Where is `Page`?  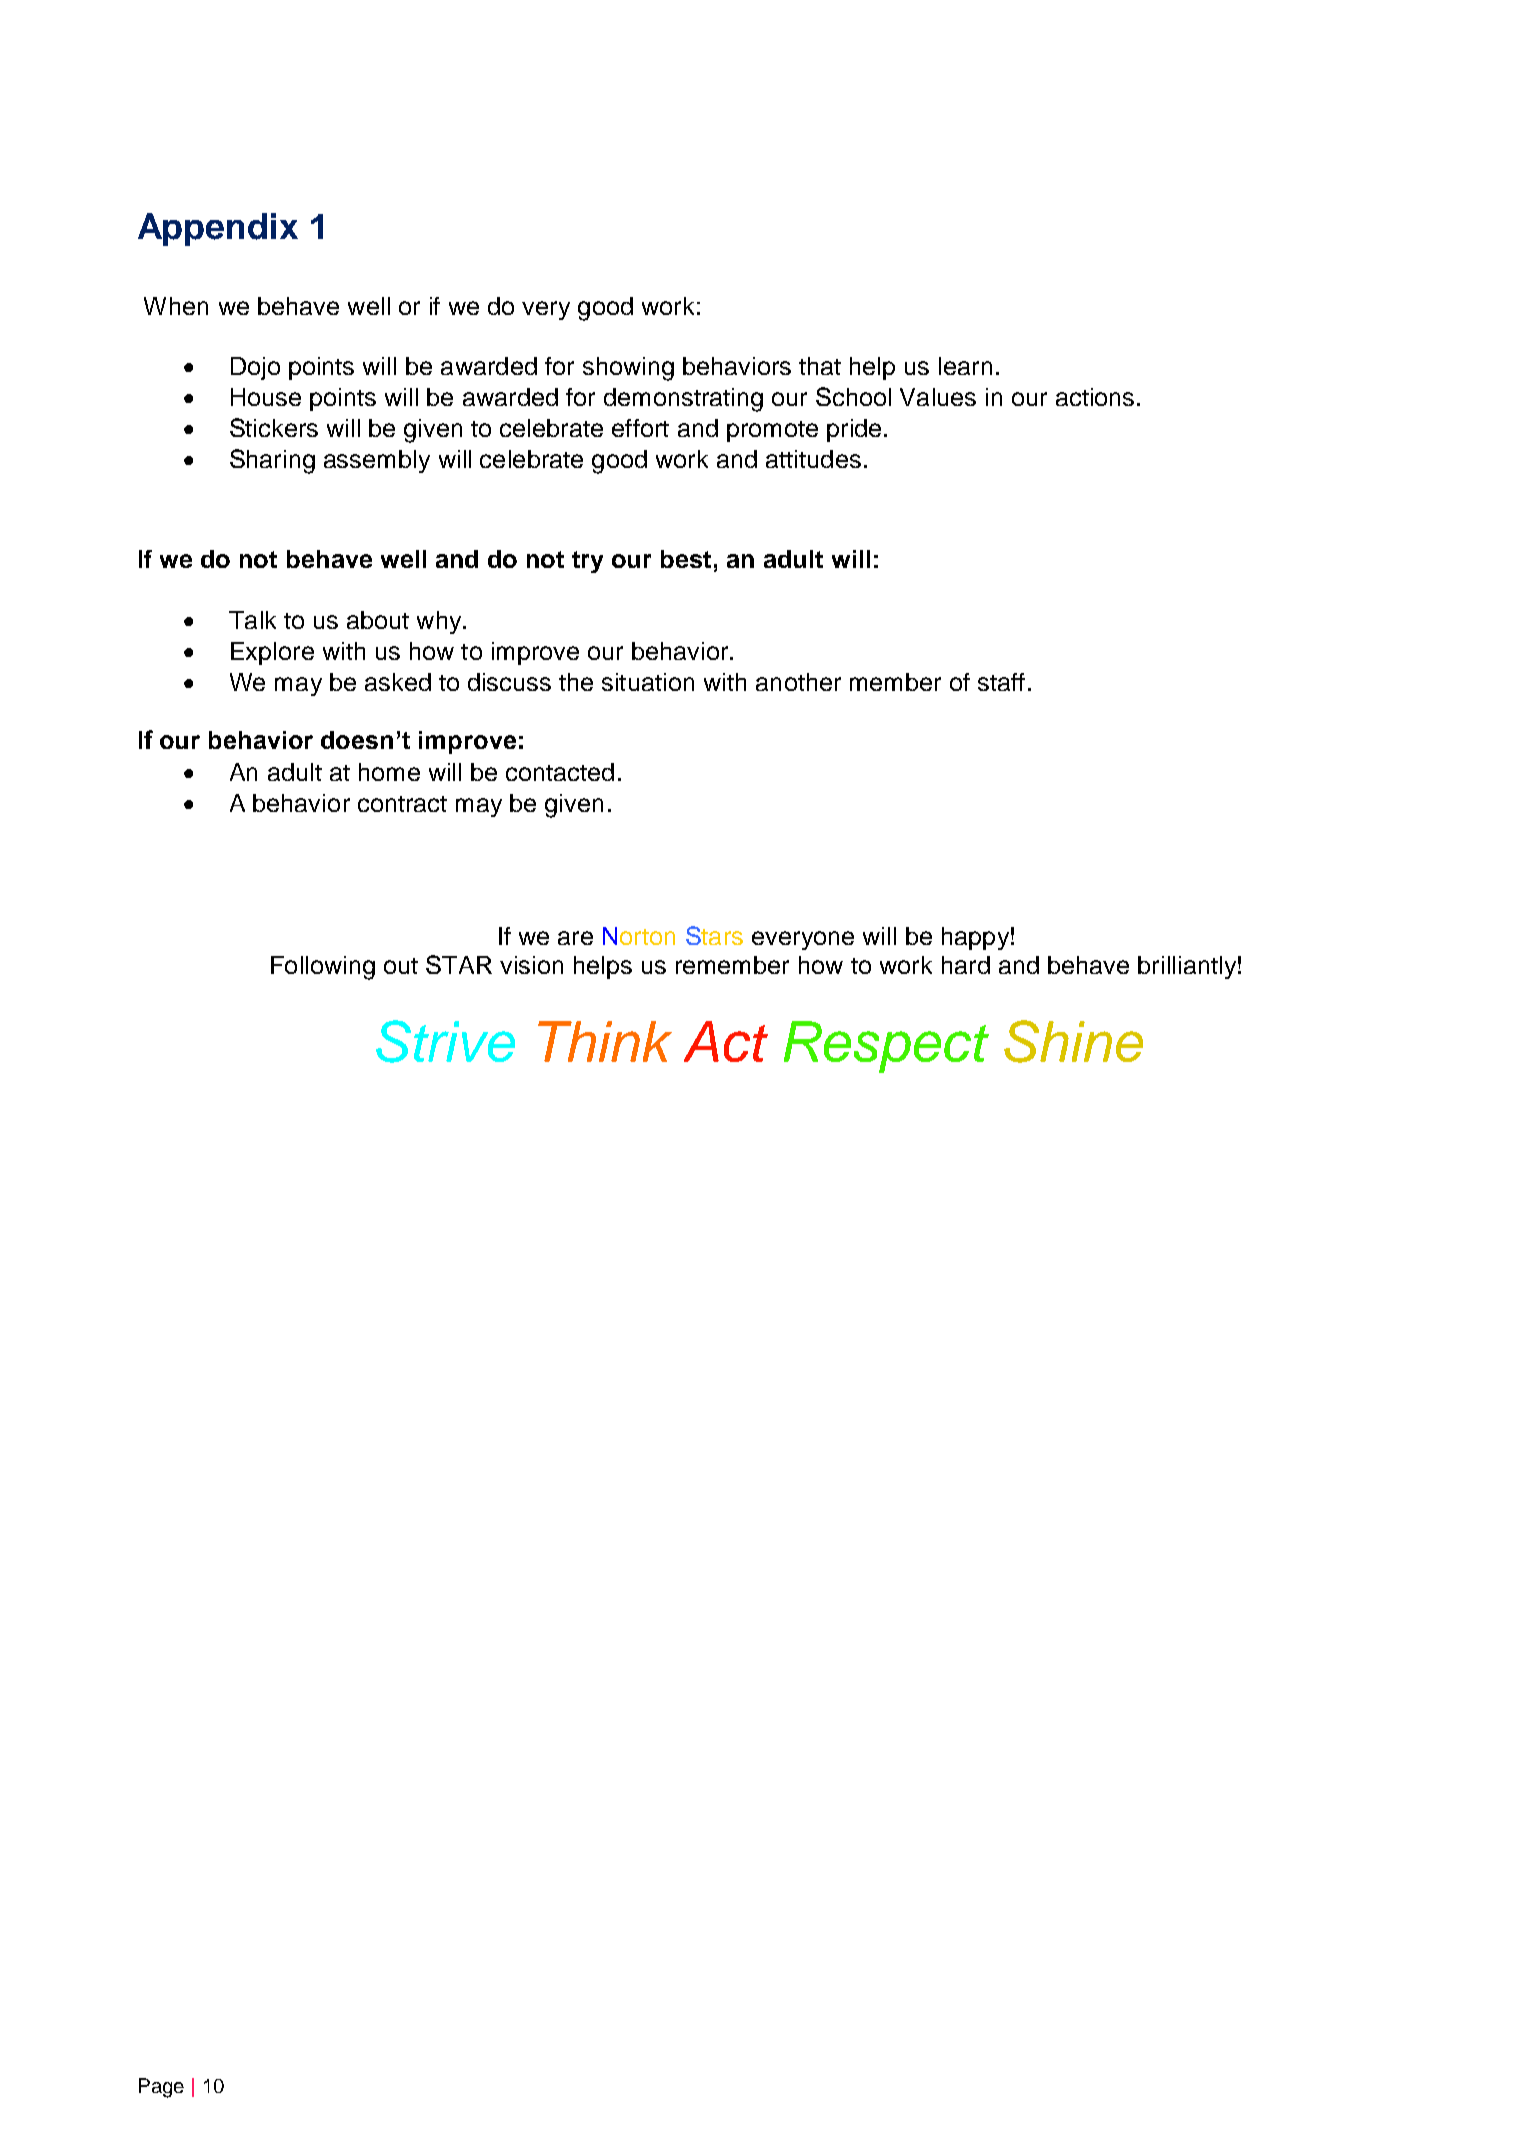
Page is located at coordinates (161, 2088).
